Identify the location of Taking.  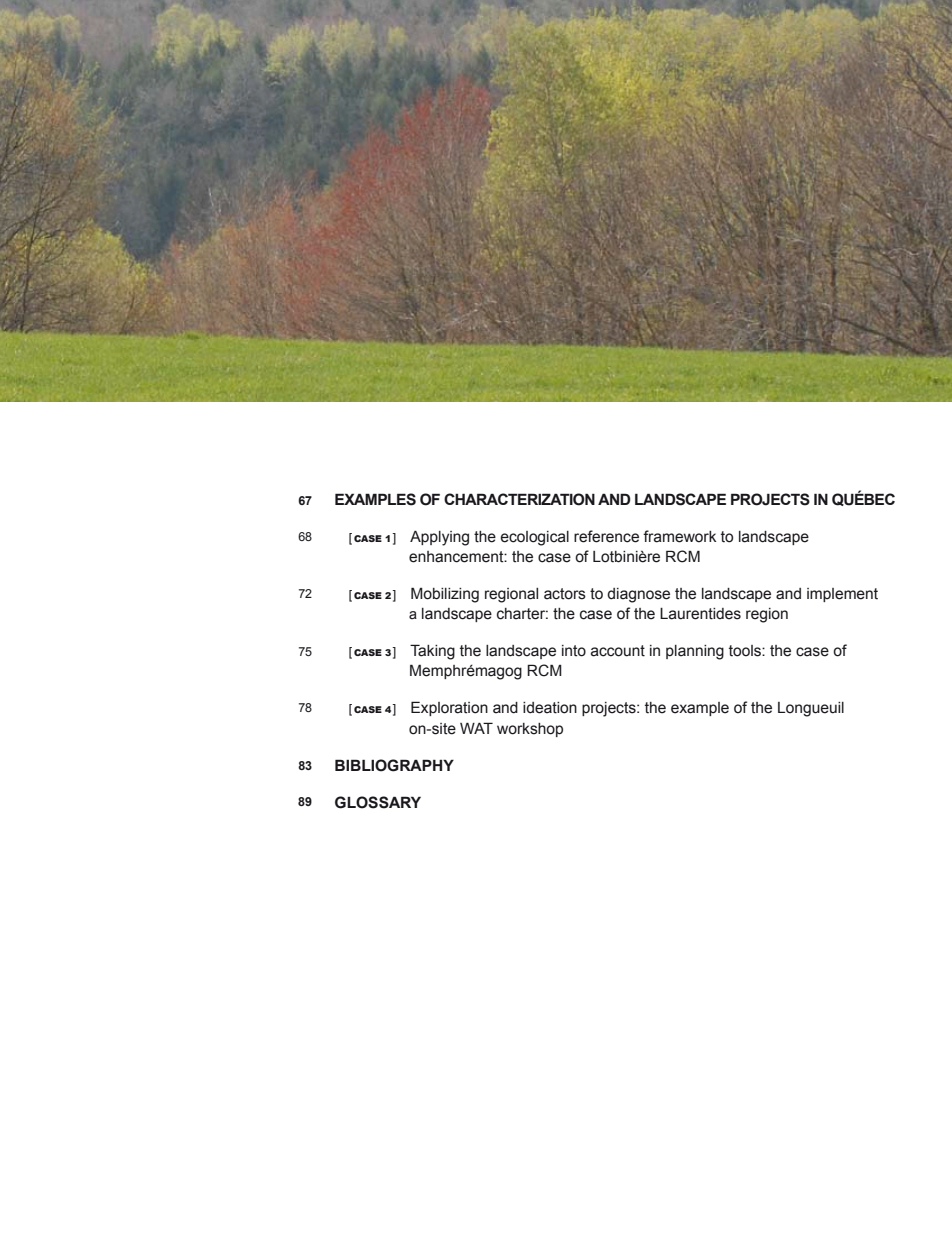
(432, 652).
